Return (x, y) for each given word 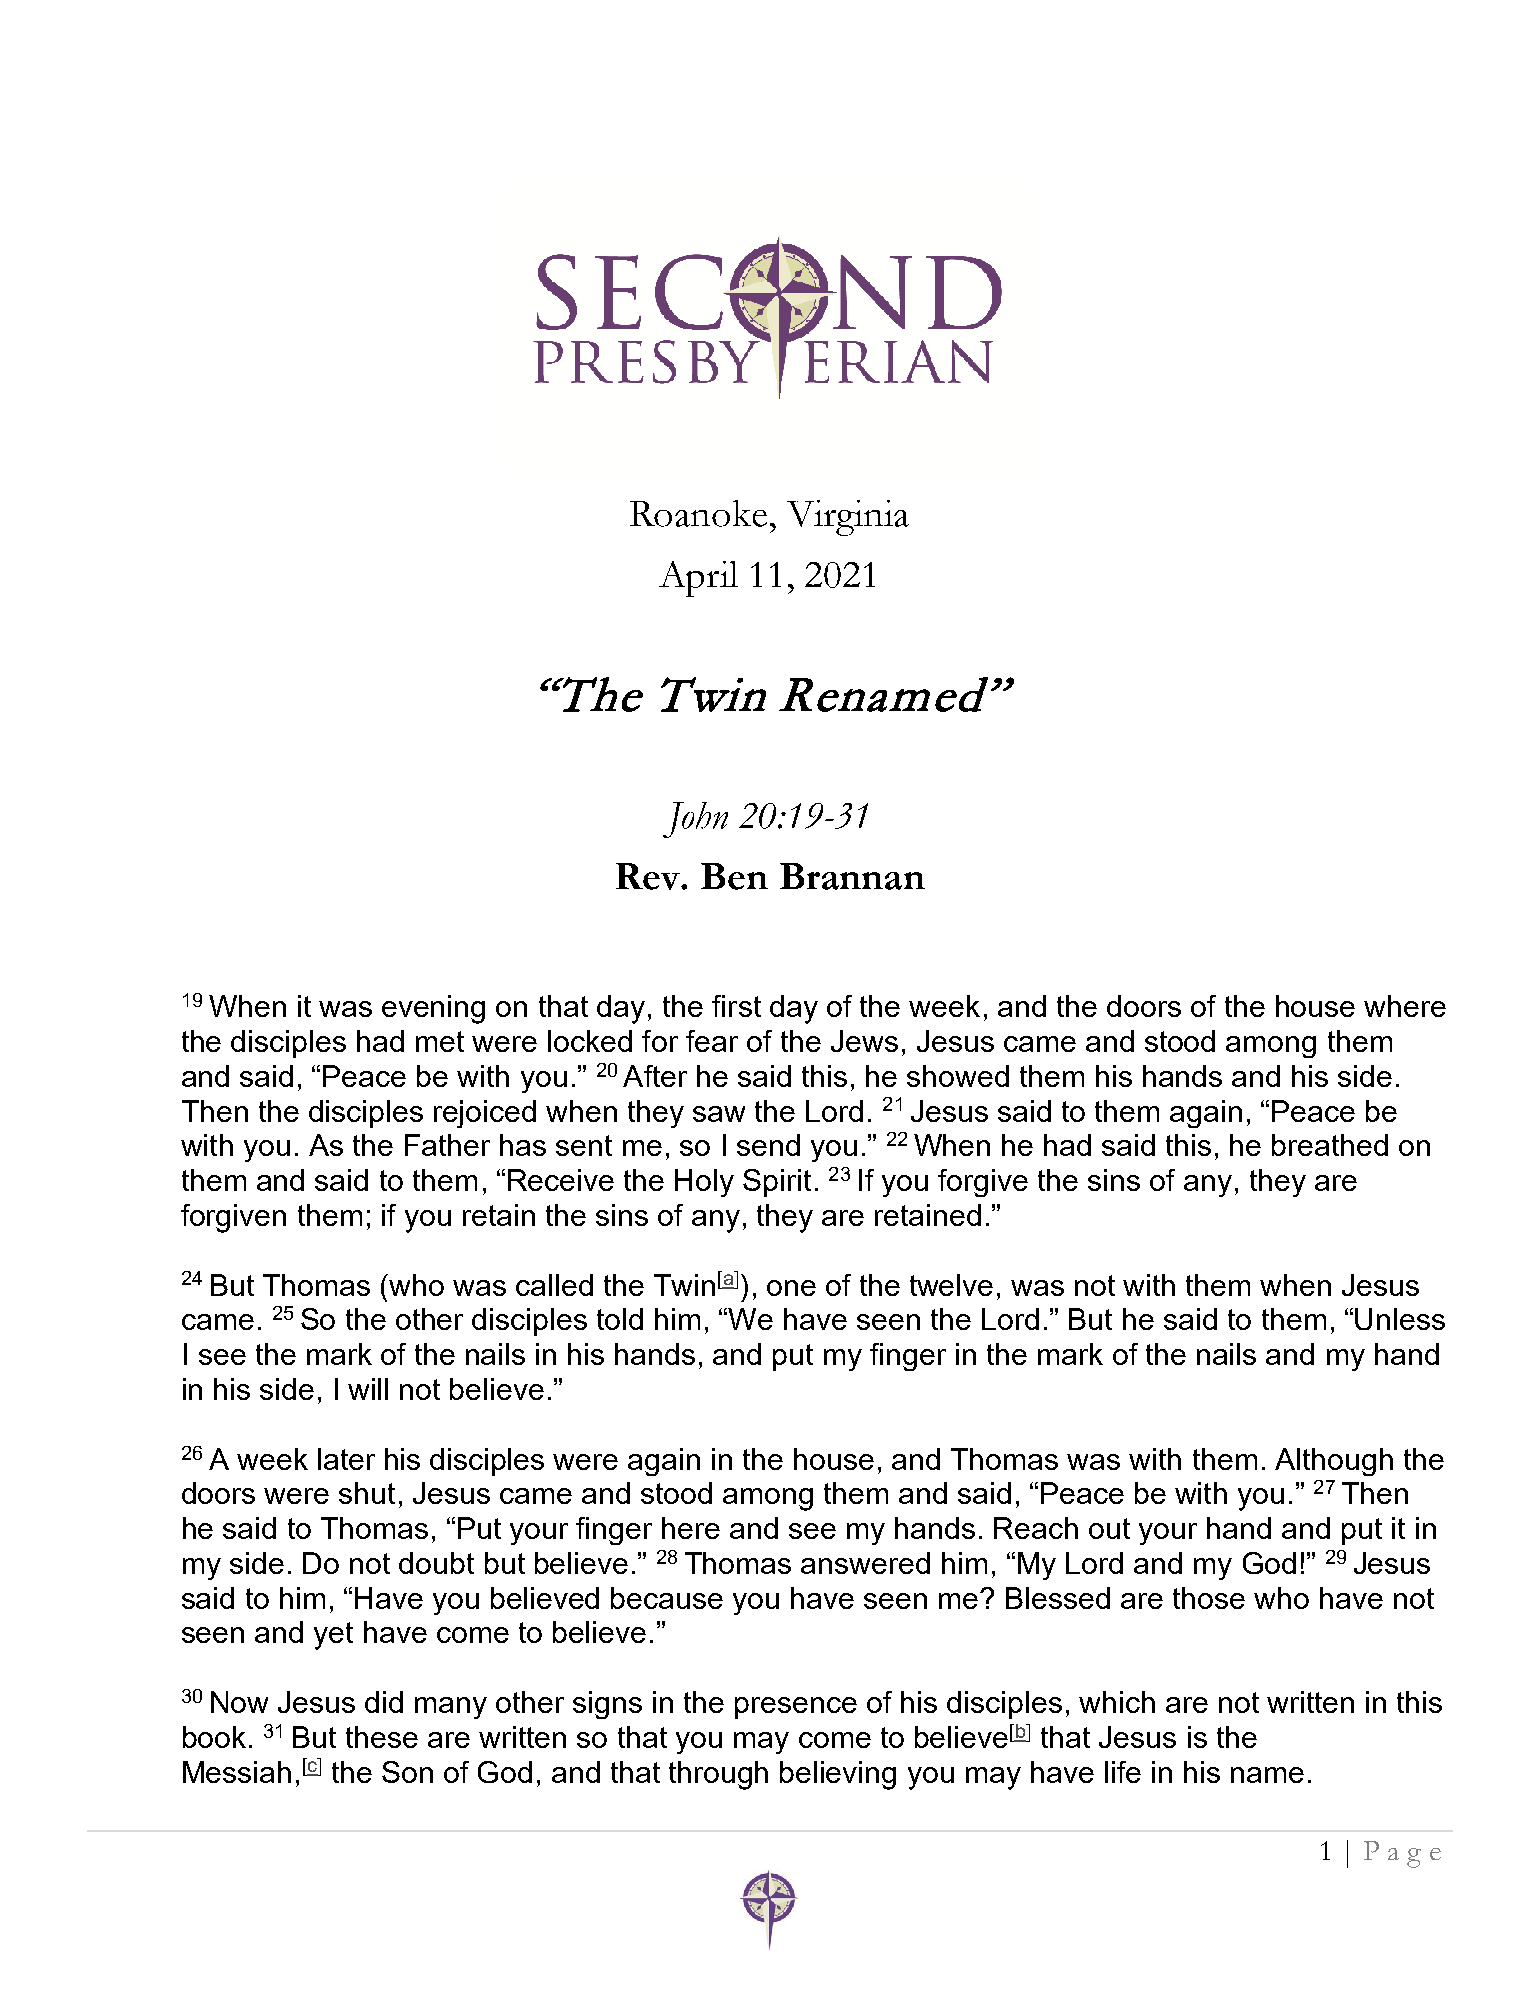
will (368, 1389)
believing (838, 1775)
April (698, 579)
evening (433, 1009)
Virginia (848, 518)
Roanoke (698, 513)
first (736, 1006)
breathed (1330, 1145)
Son (407, 1772)
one (791, 1288)
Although (1334, 1462)
